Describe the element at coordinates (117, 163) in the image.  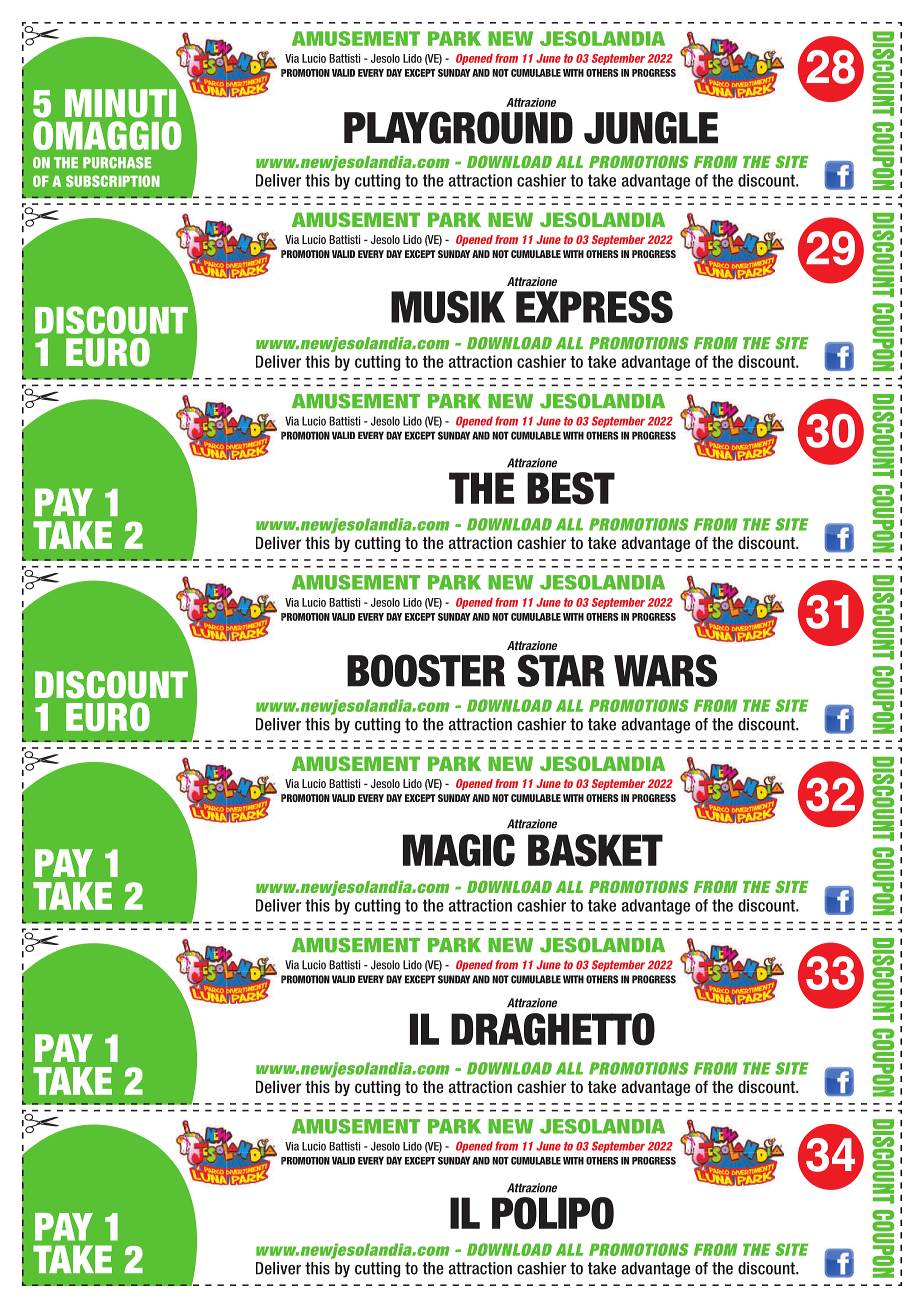
I see `PURCHASE` at that location.
